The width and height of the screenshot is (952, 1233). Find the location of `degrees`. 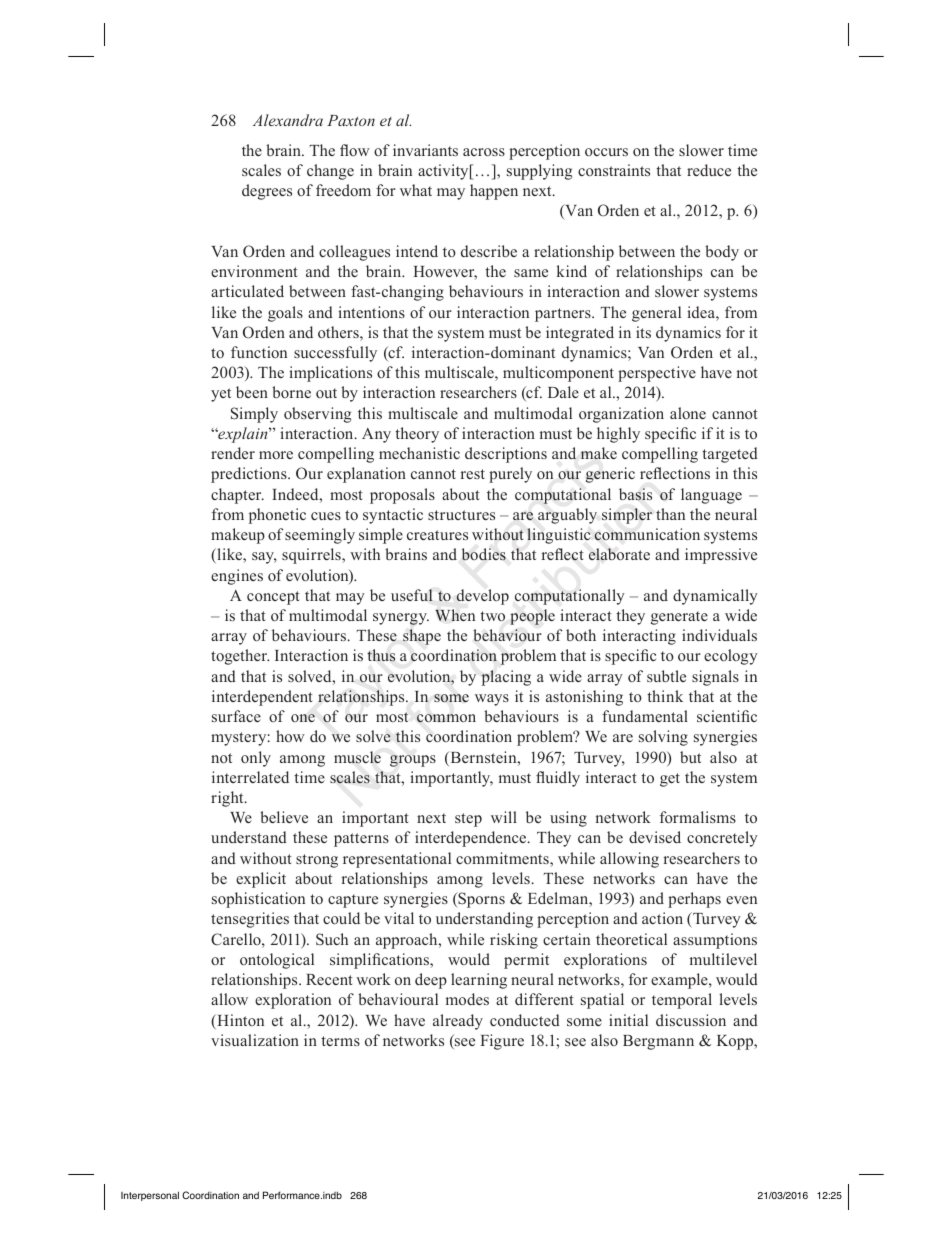

degrees is located at coordinates (267, 192).
